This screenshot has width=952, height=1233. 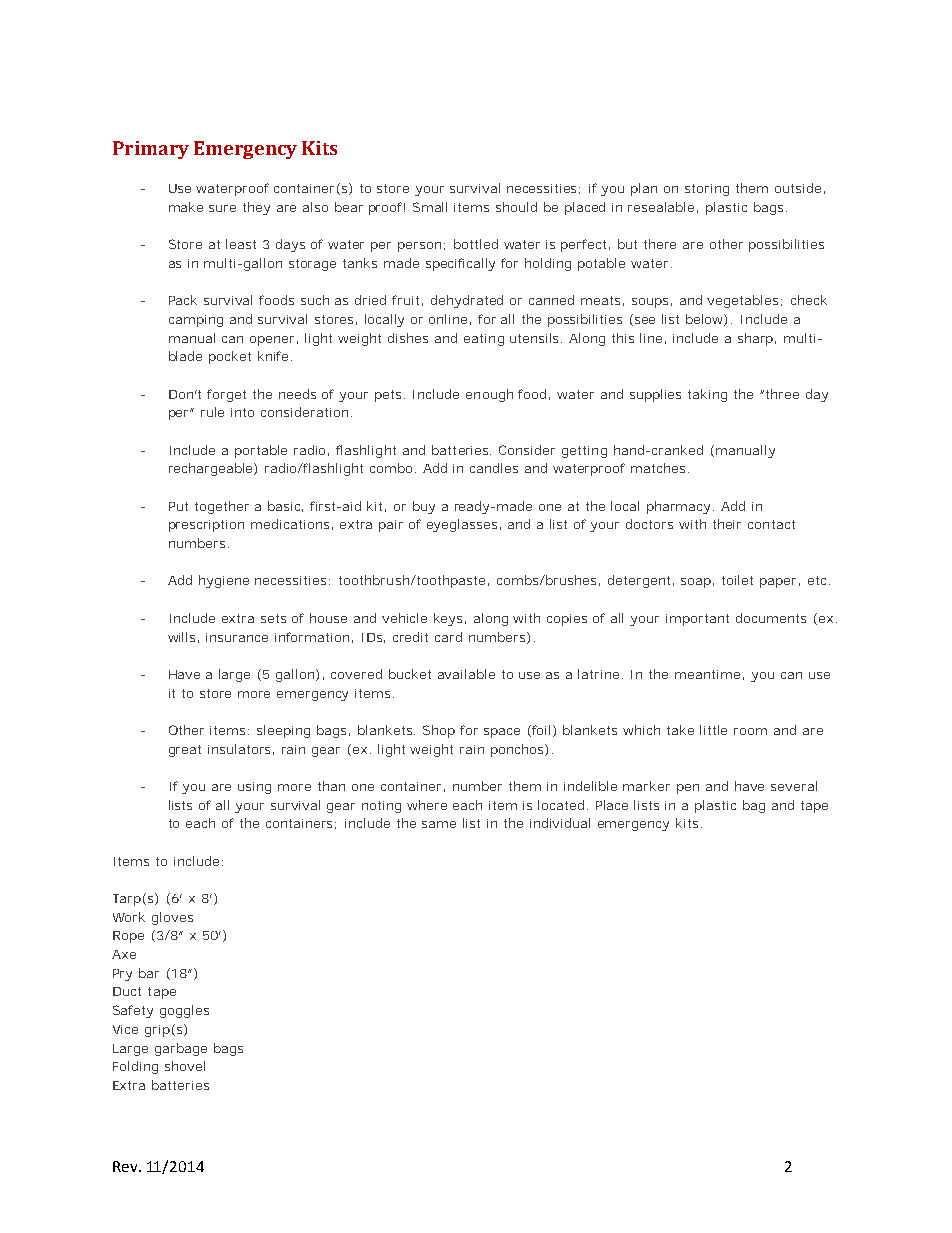 I want to click on storing, so click(x=707, y=190).
